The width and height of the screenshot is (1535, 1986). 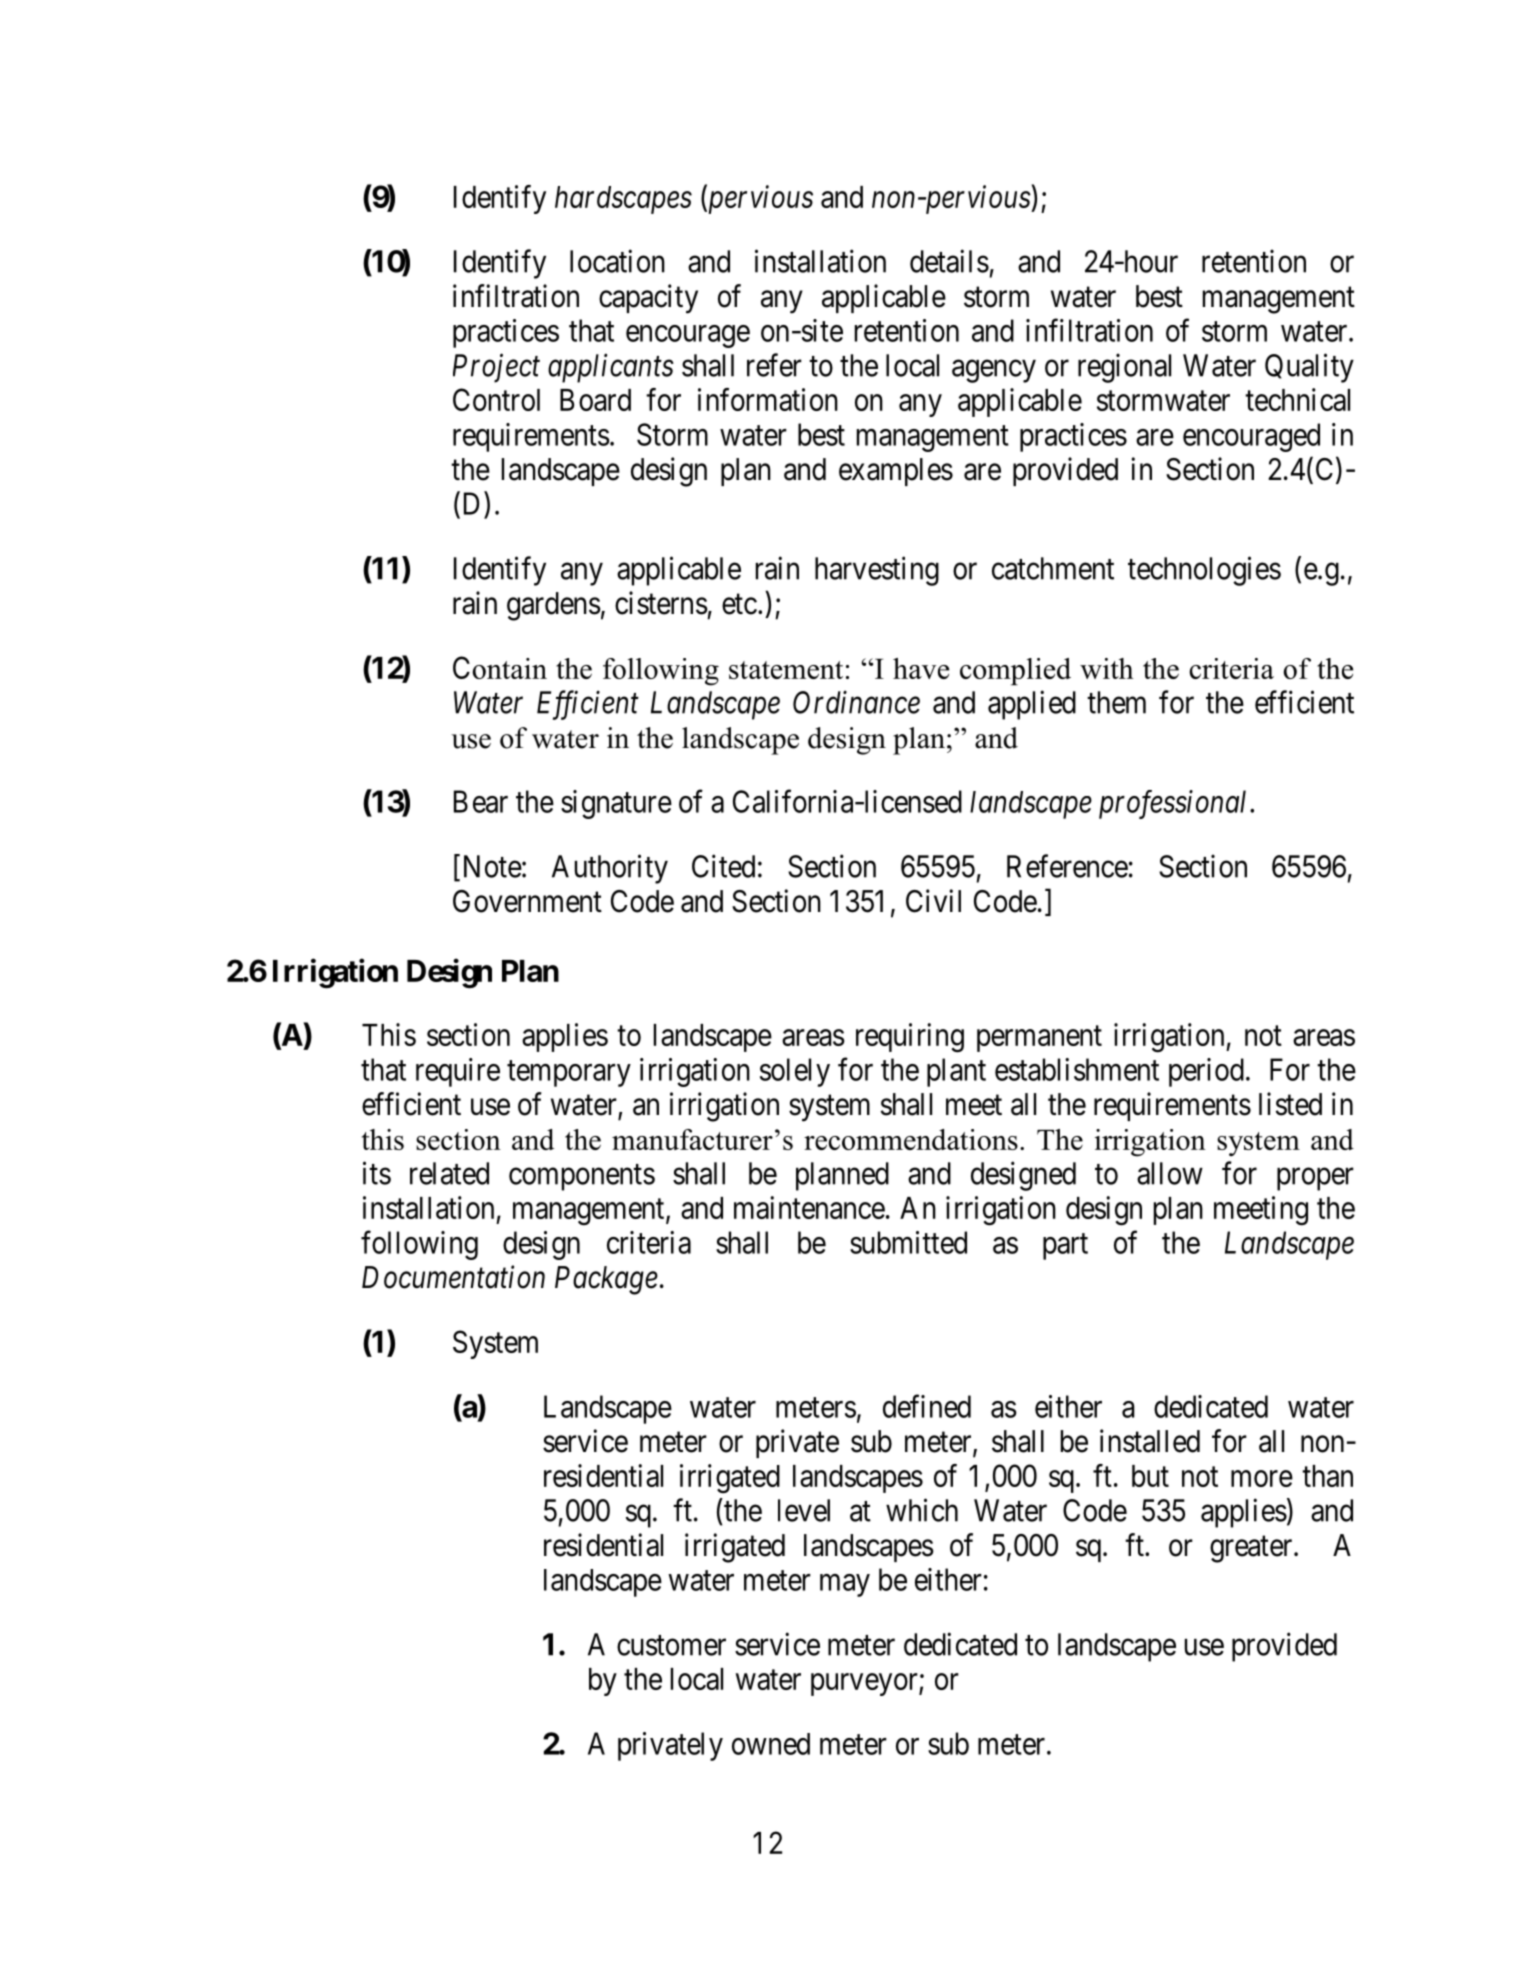 What do you see at coordinates (617, 261) in the screenshot?
I see `location` at bounding box center [617, 261].
